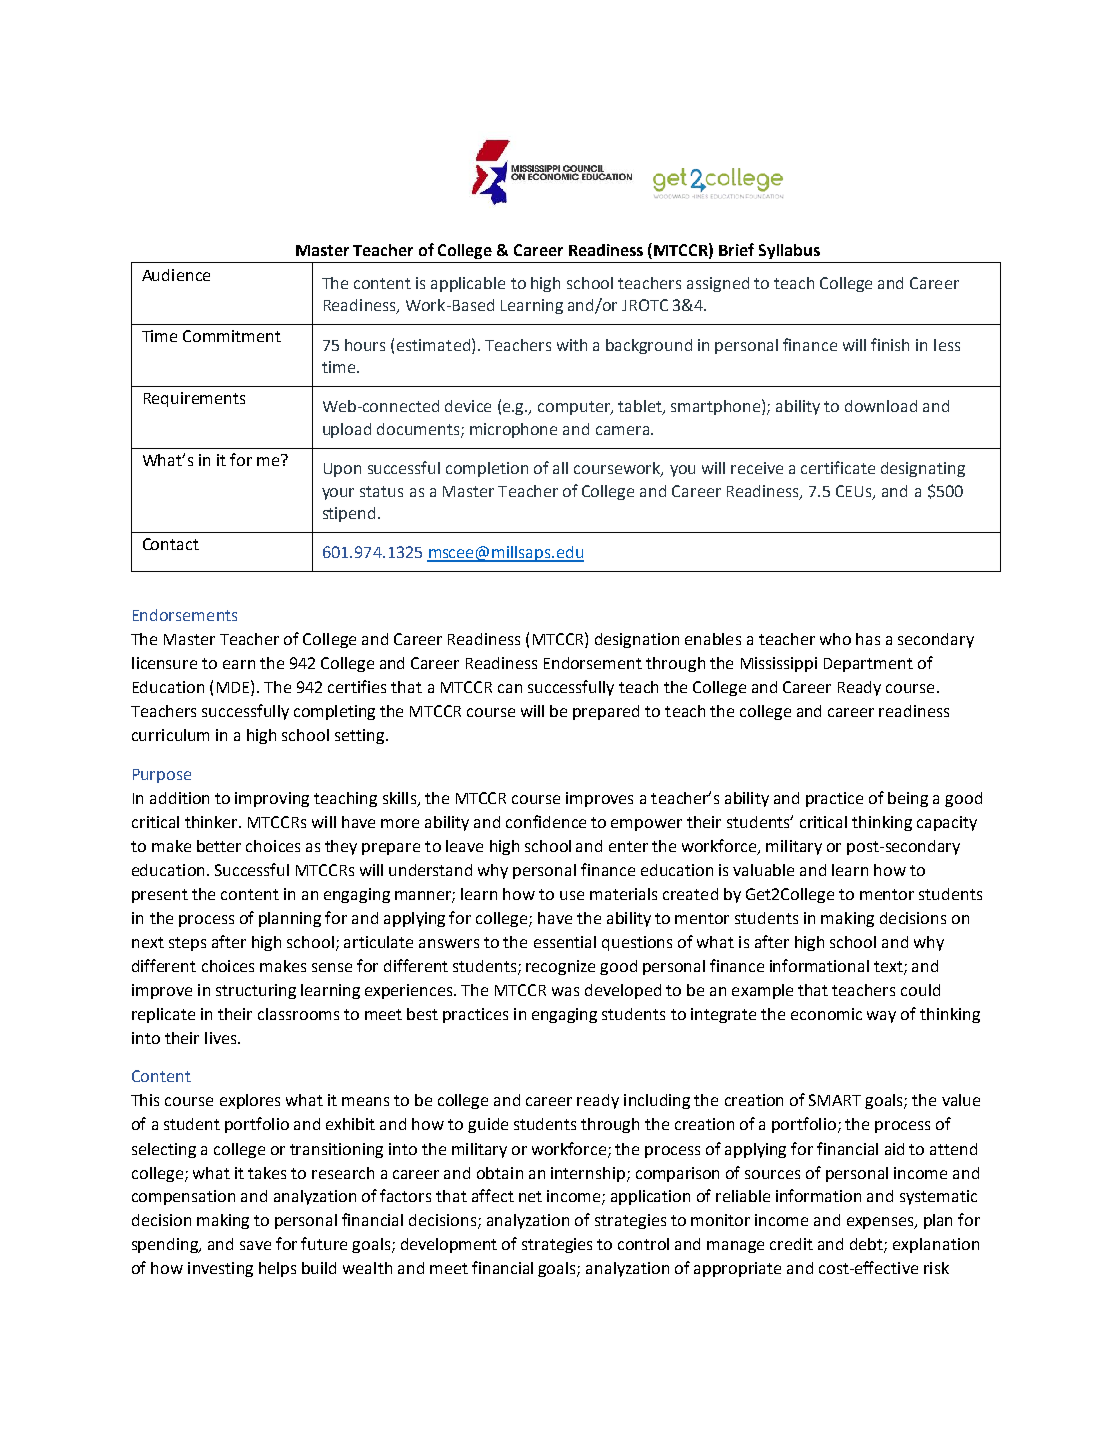 This screenshot has width=1115, height=1443. I want to click on applicable, so click(468, 284).
